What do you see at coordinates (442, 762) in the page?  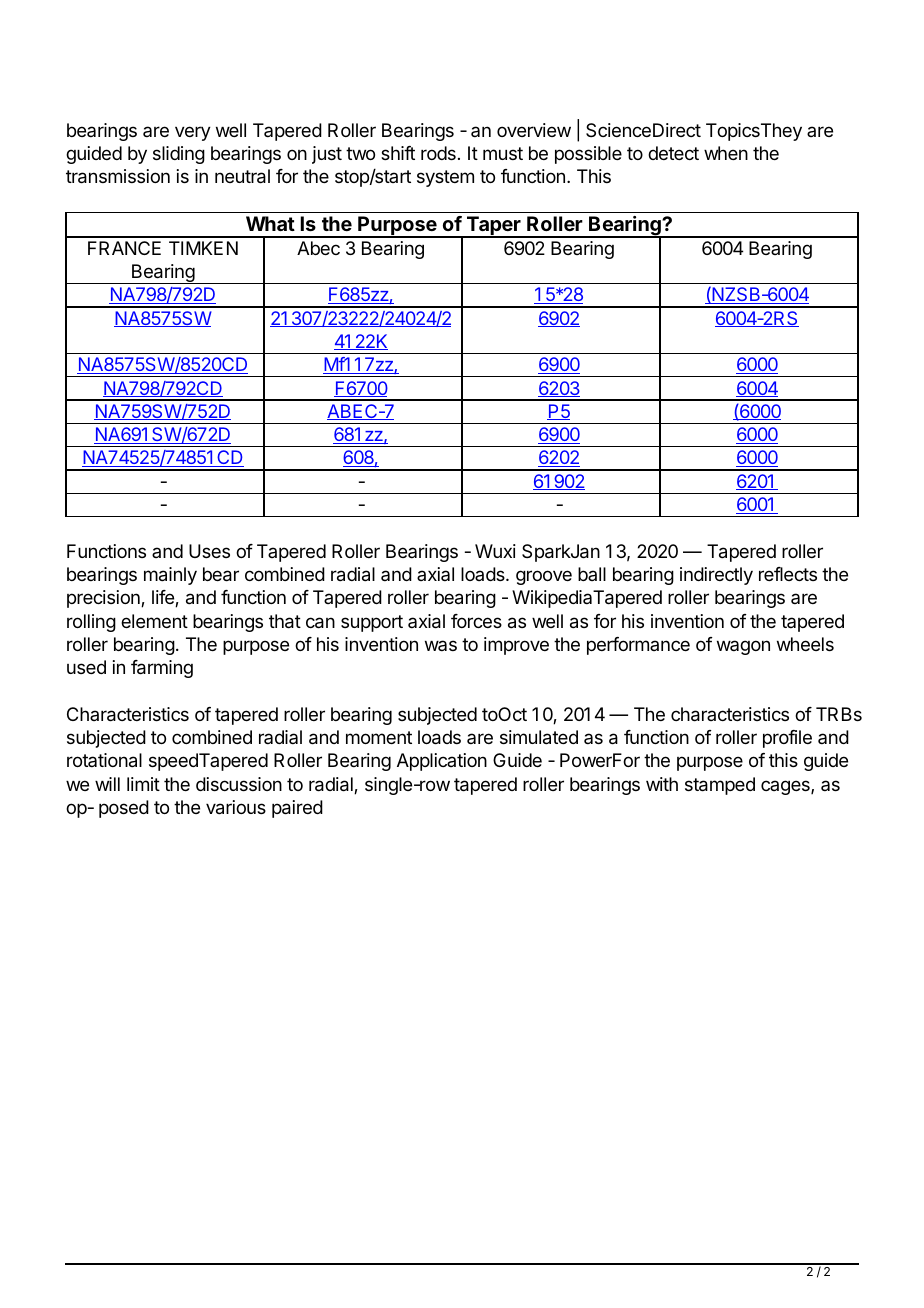 I see `Application` at bounding box center [442, 762].
